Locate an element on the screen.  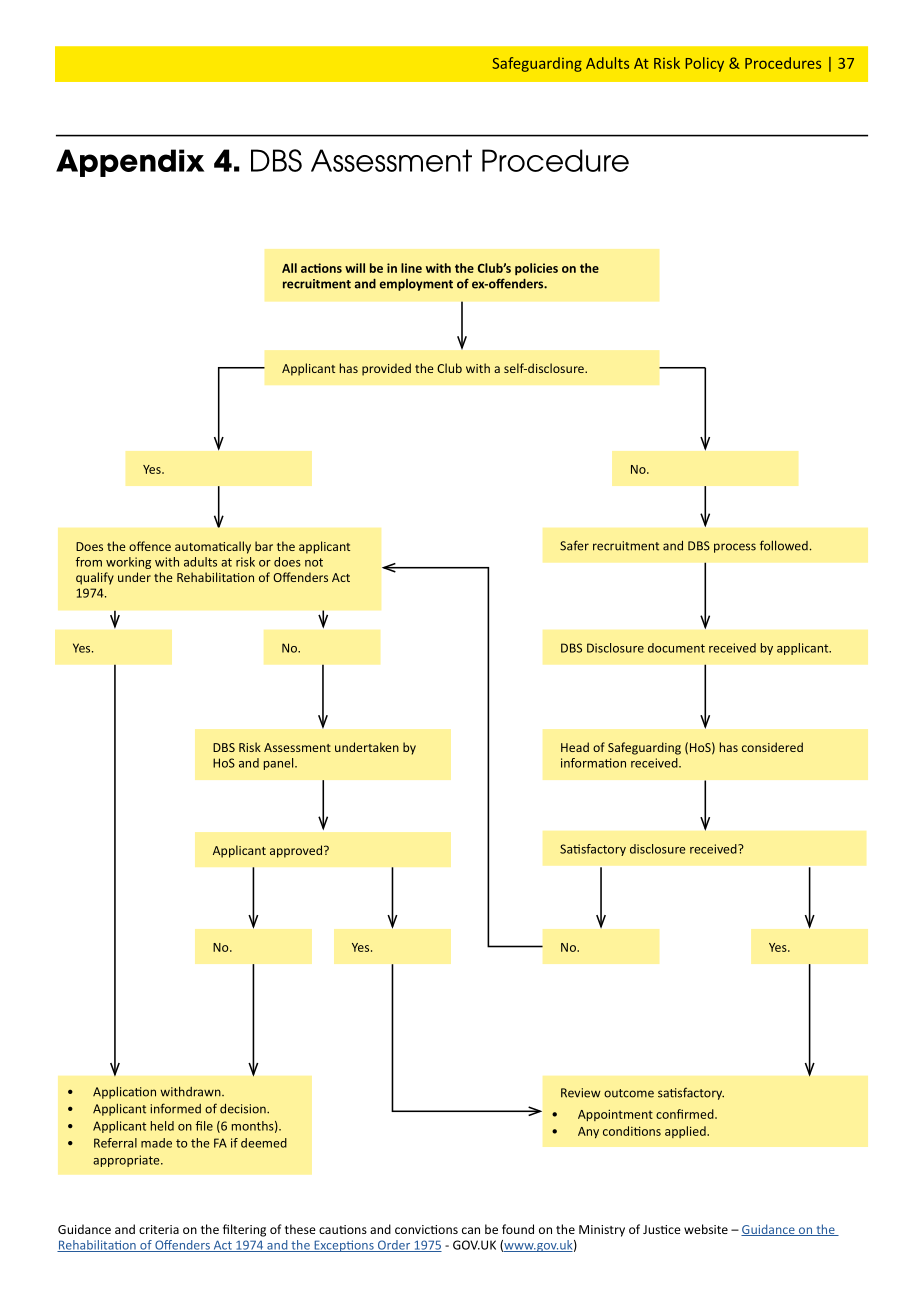
Policy is located at coordinates (704, 64).
